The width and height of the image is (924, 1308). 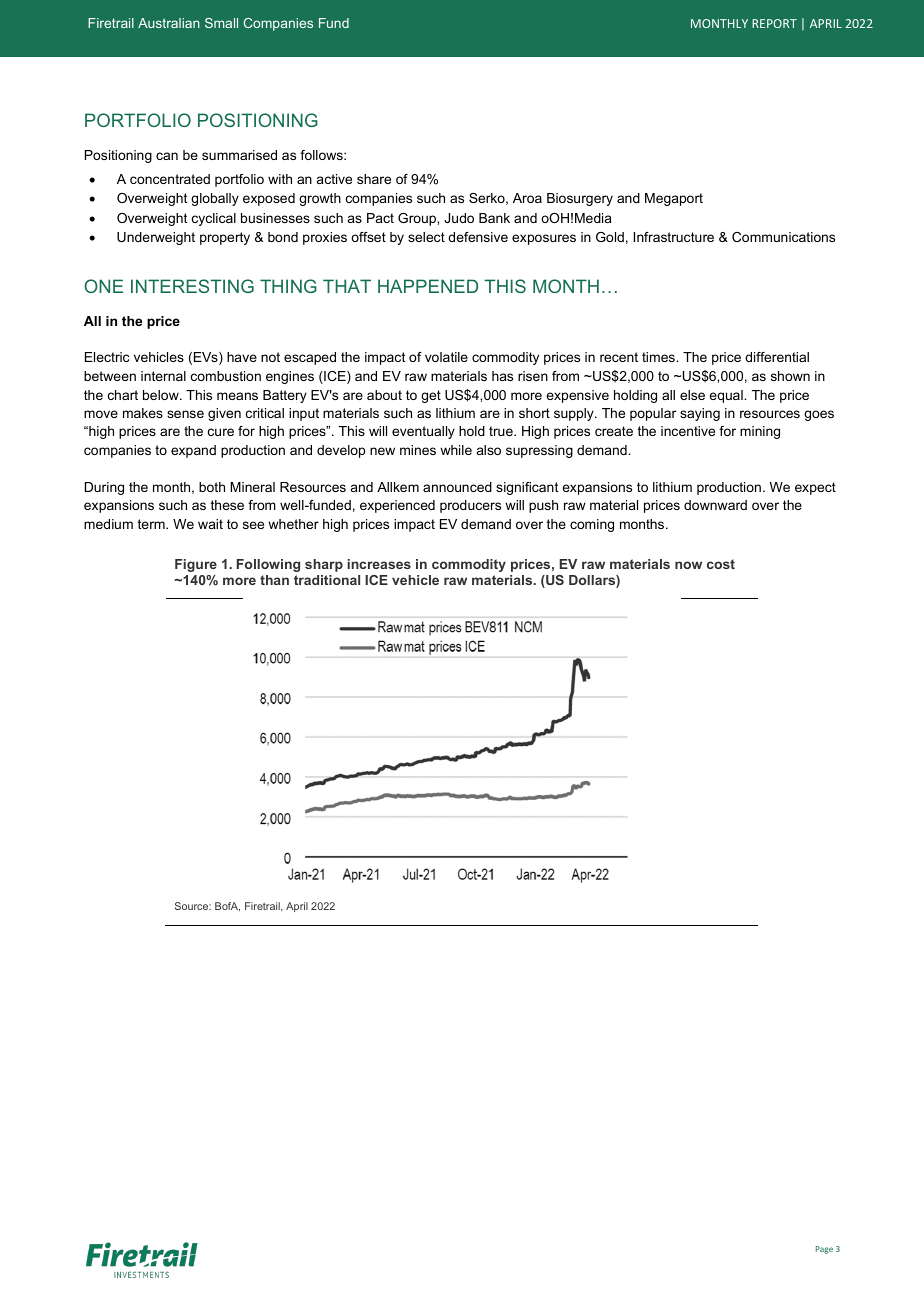 What do you see at coordinates (760, 432) in the image?
I see `mining` at bounding box center [760, 432].
